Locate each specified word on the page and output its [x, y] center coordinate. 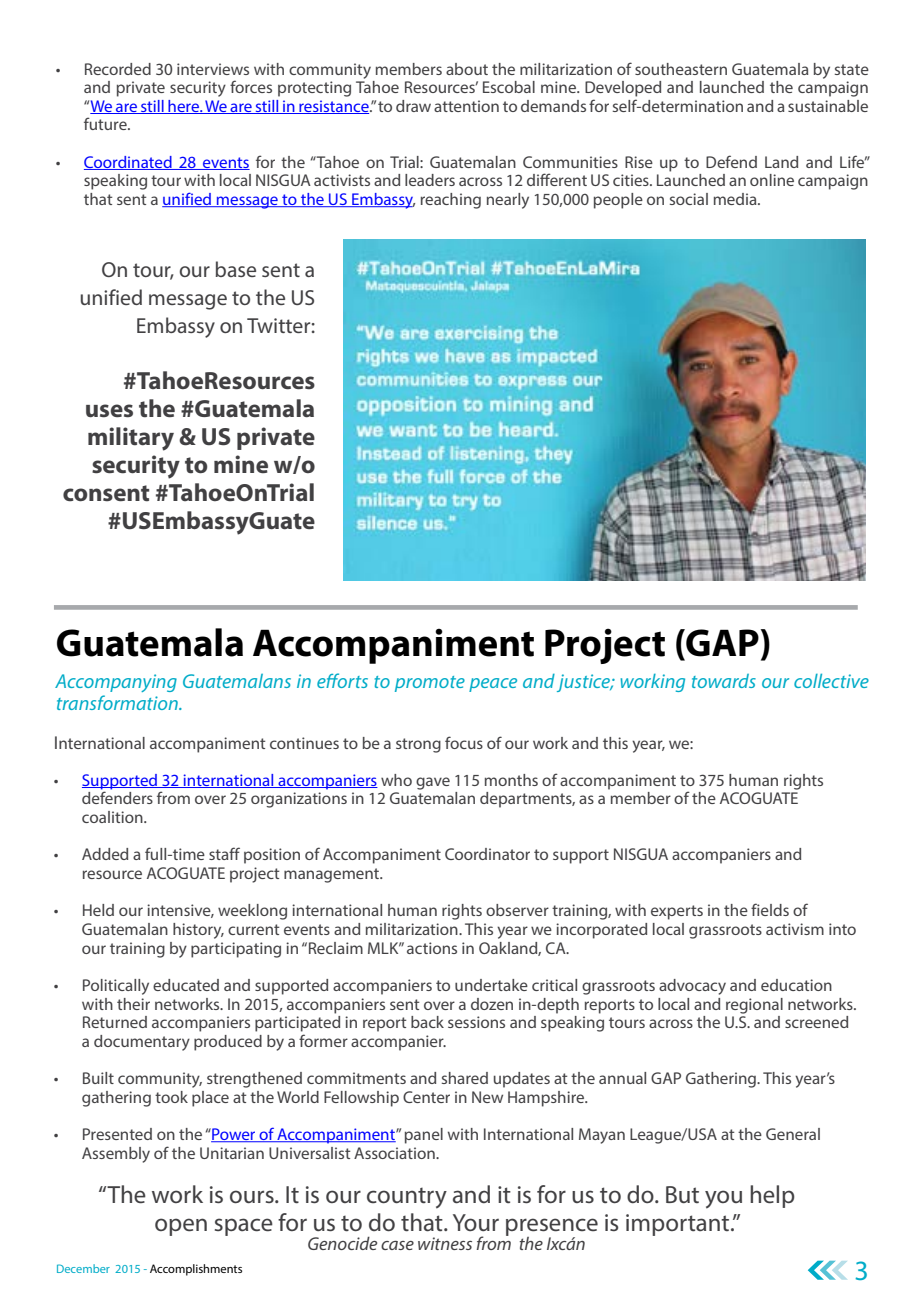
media [736, 199]
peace [493, 685]
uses [109, 411]
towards [724, 681]
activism [795, 929]
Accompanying [116, 683]
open [181, 1227]
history [198, 931]
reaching [451, 201]
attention [466, 106]
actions [432, 948]
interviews [213, 69]
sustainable [828, 106]
